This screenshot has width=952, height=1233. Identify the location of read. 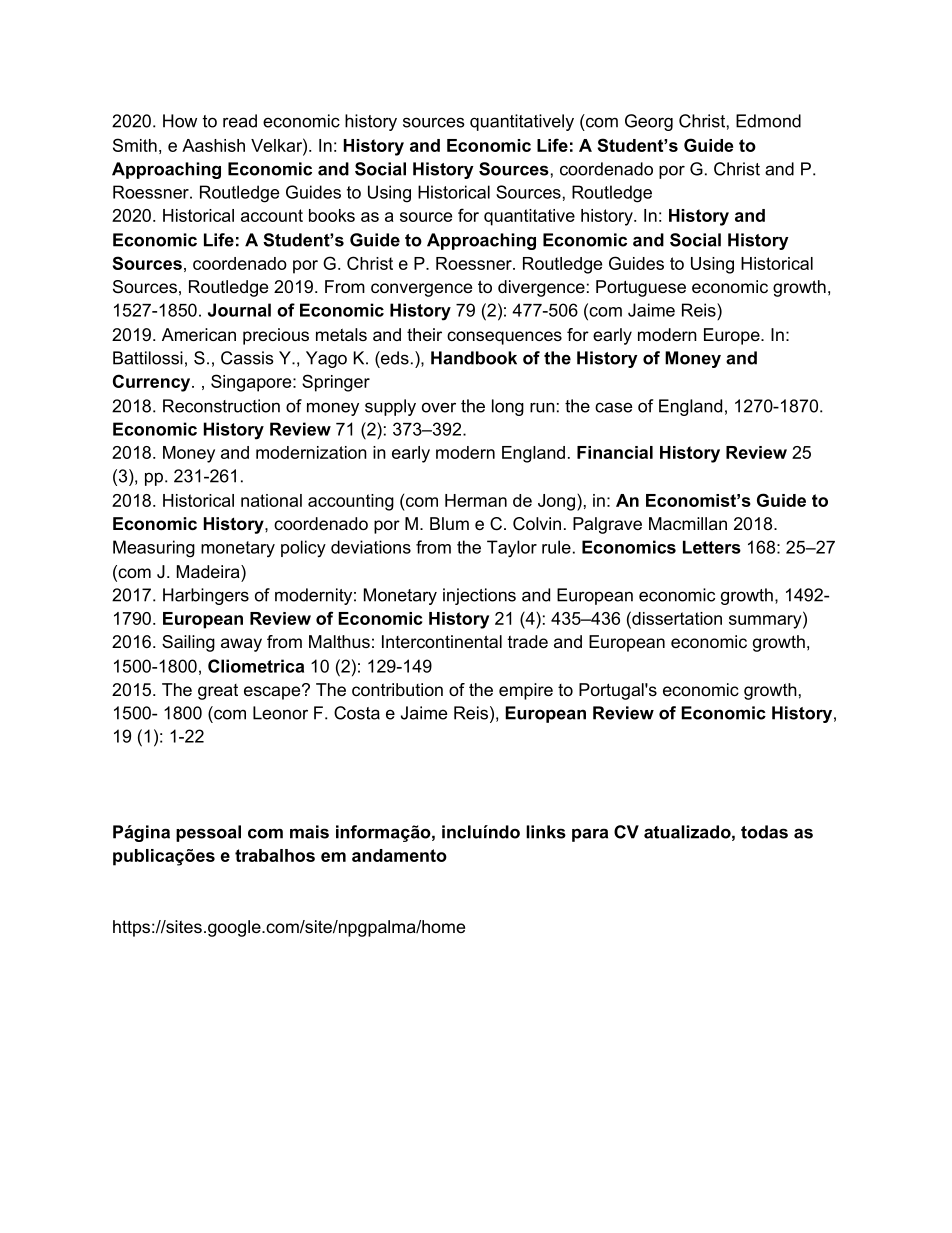
(240, 121).
